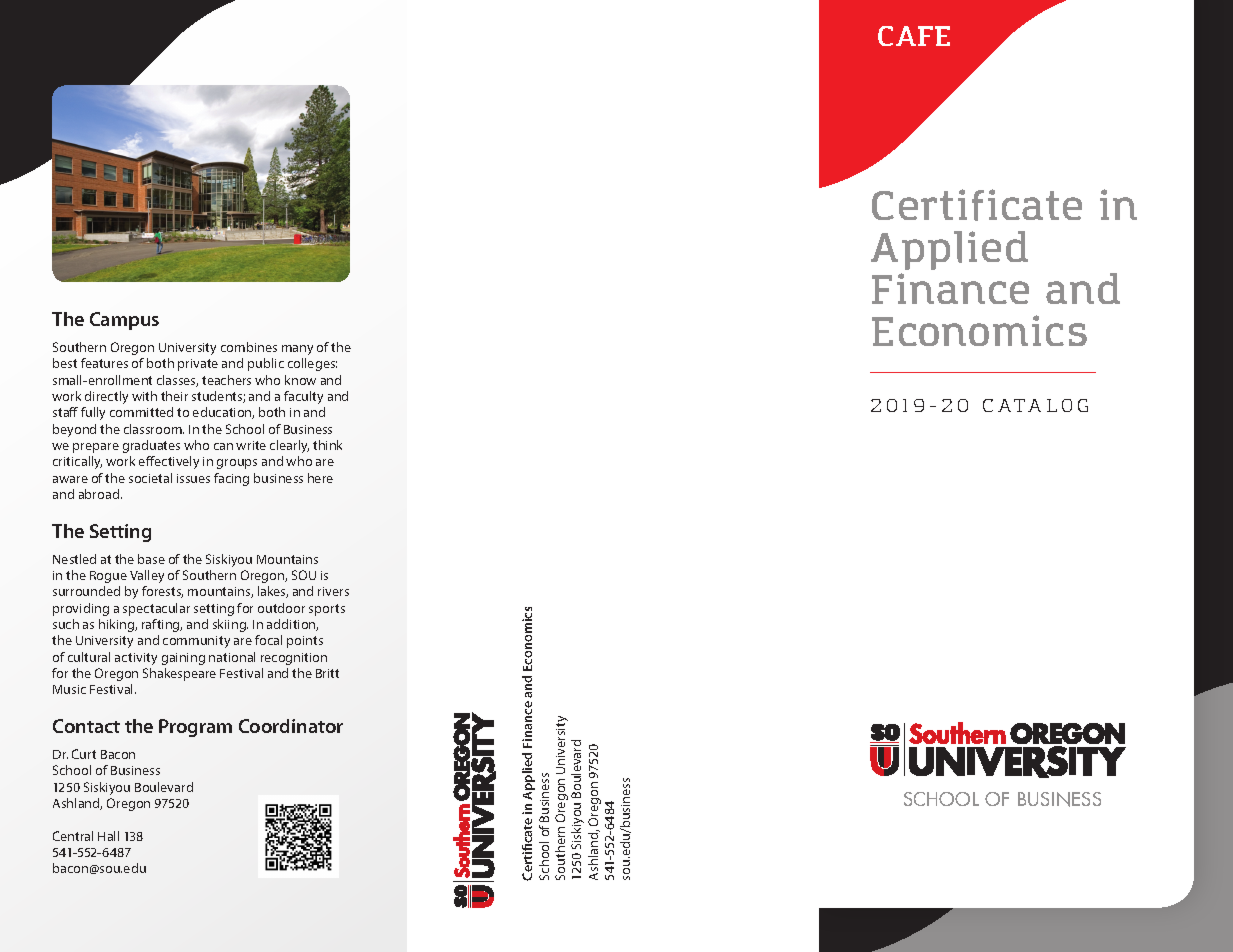 Image resolution: width=1233 pixels, height=952 pixels. What do you see at coordinates (108, 836) in the image?
I see `Hall` at bounding box center [108, 836].
